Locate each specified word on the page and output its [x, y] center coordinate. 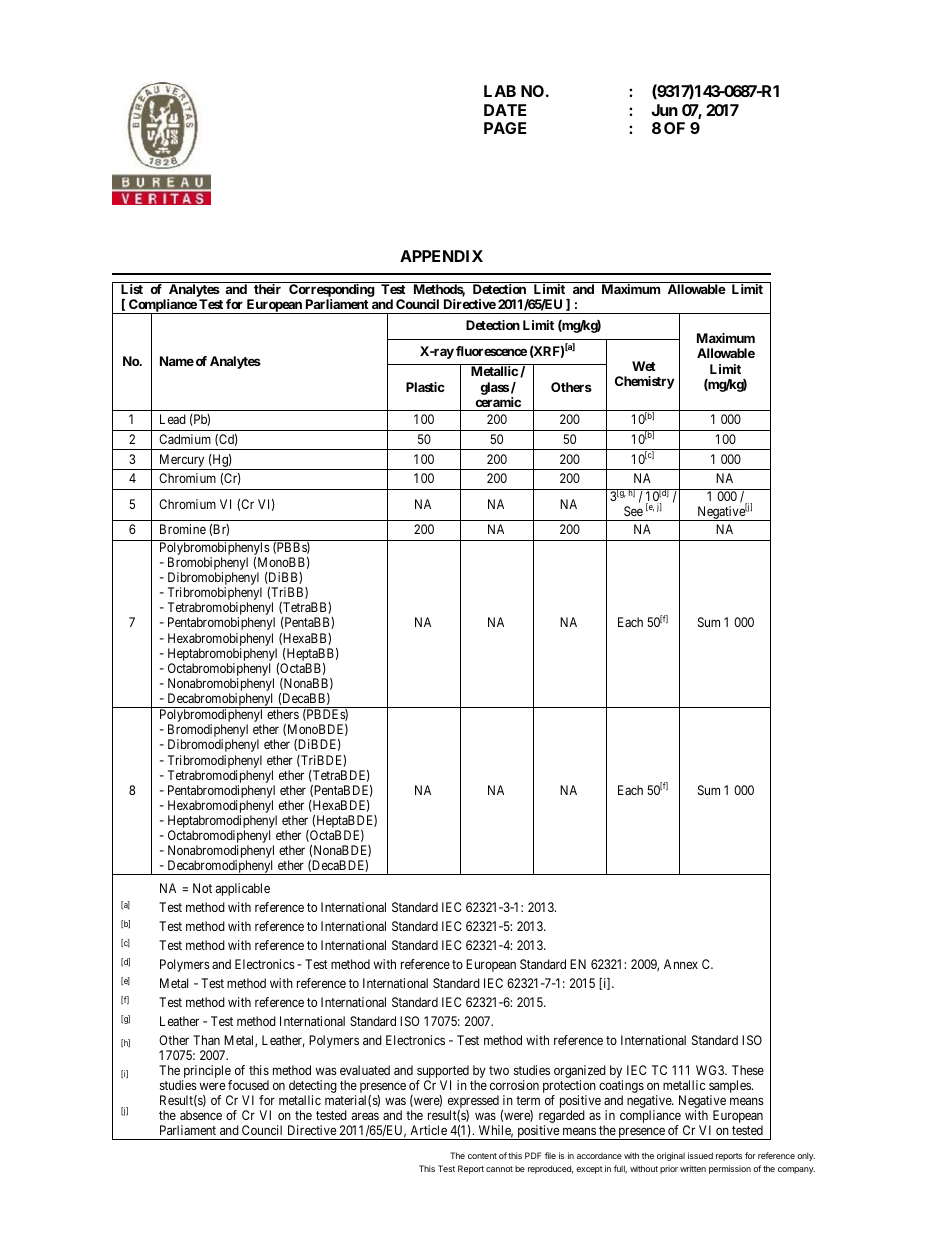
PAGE [505, 128]
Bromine [183, 529]
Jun [664, 110]
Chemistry [644, 382]
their [267, 289]
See [633, 511]
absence [201, 1115]
